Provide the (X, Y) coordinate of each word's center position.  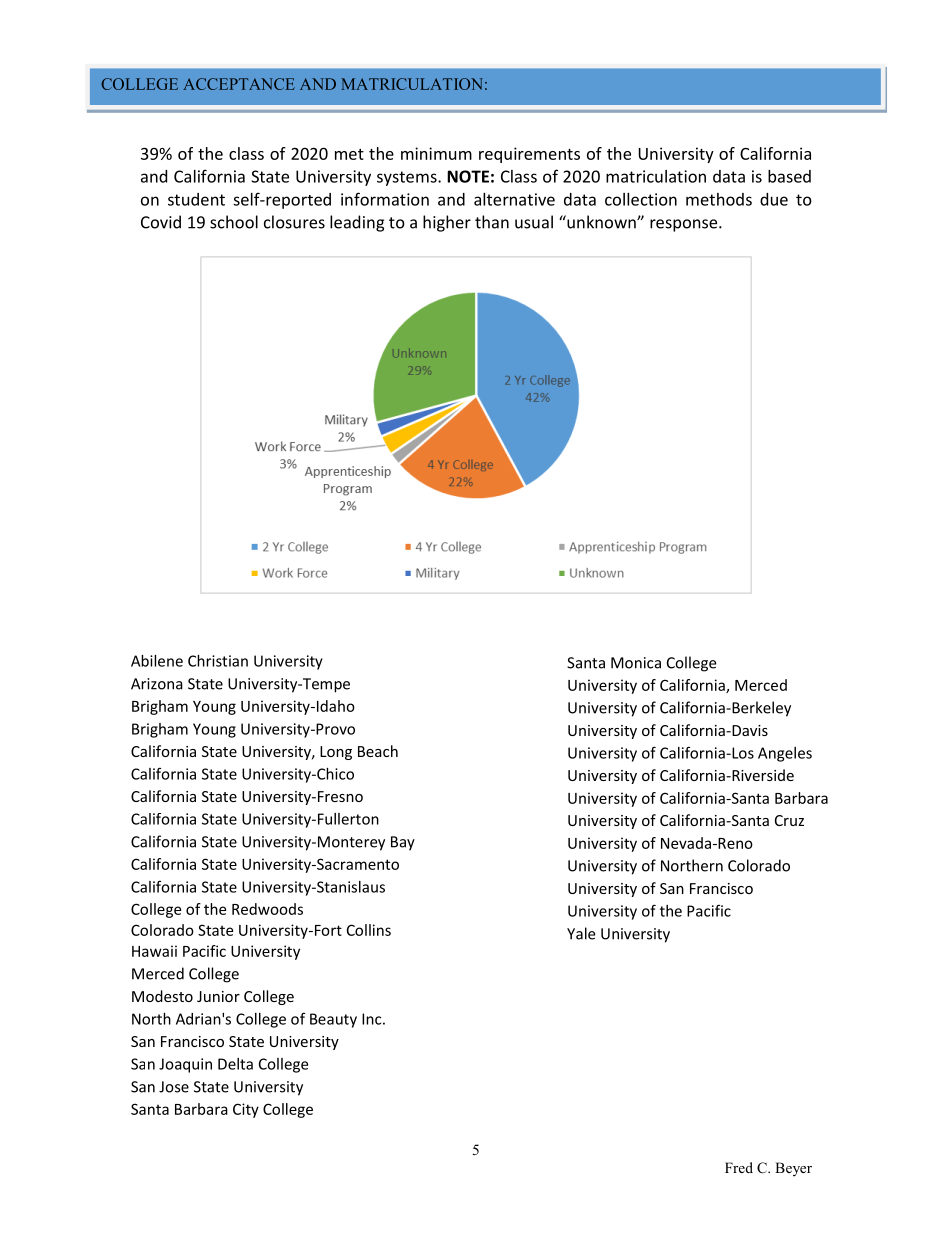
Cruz (789, 820)
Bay (403, 843)
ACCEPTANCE (239, 84)
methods (719, 199)
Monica (636, 663)
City (246, 1110)
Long (336, 753)
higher (447, 223)
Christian (218, 661)
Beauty (333, 1020)
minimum (436, 153)
